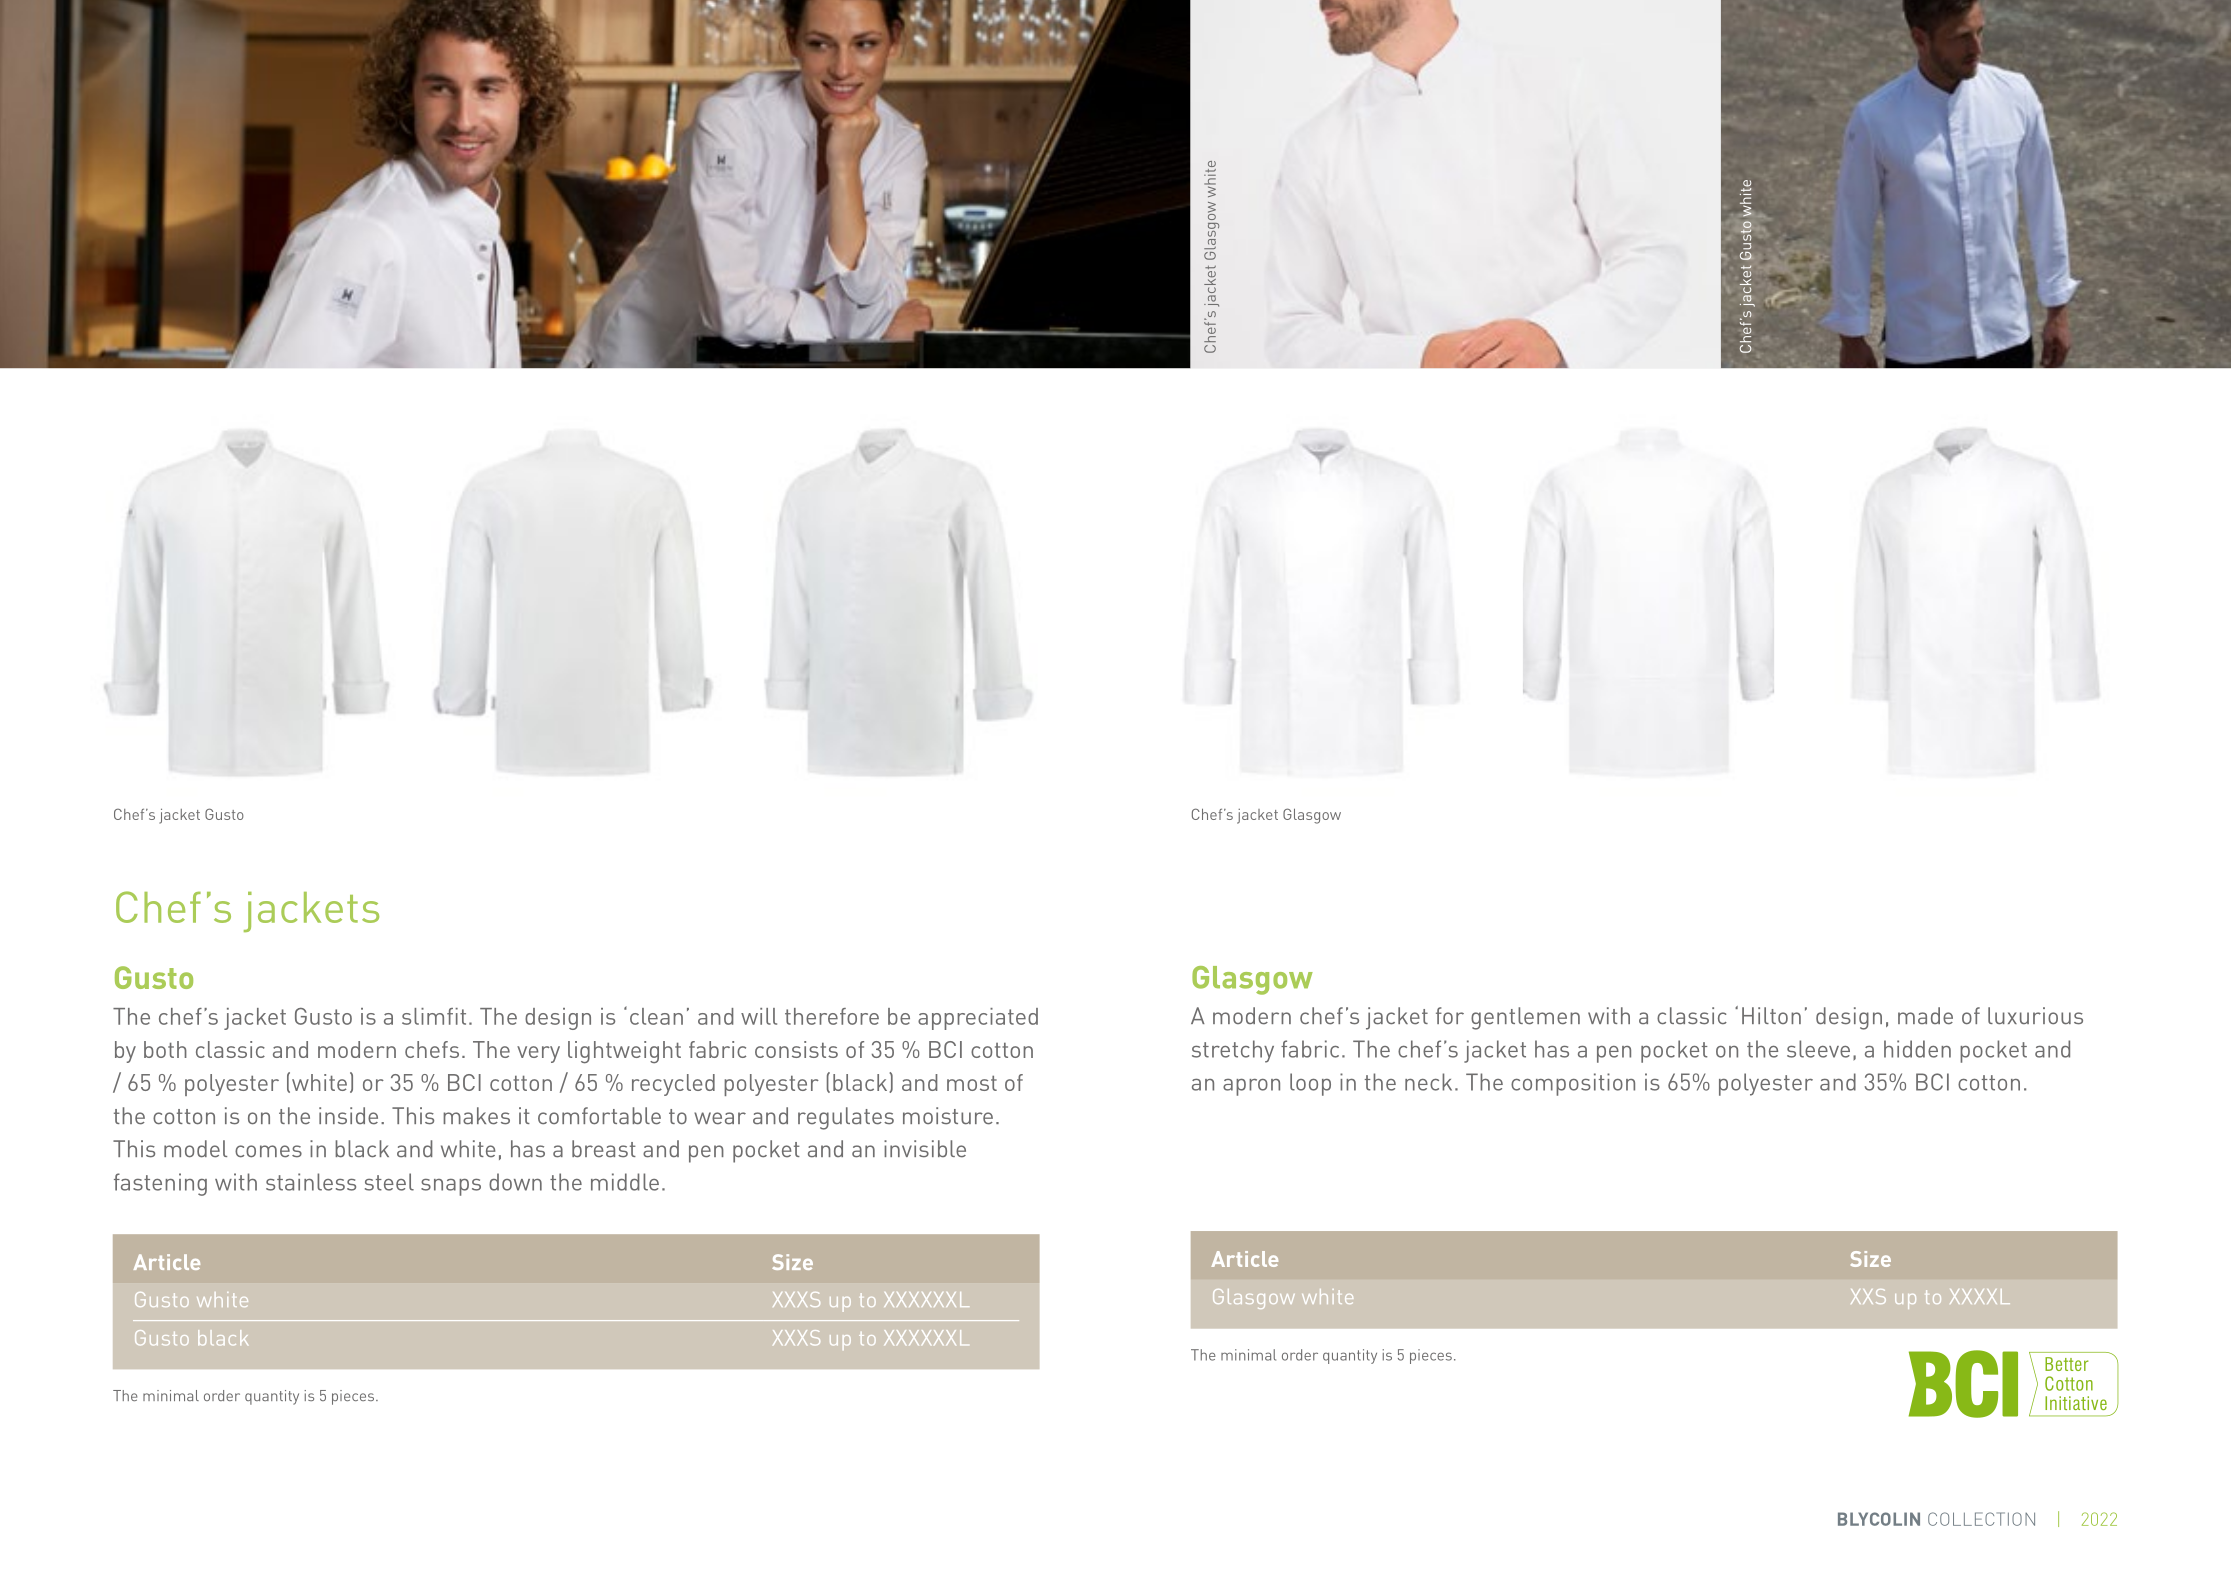  Describe the element at coordinates (1573, 1084) in the screenshot. I see `composition` at that location.
